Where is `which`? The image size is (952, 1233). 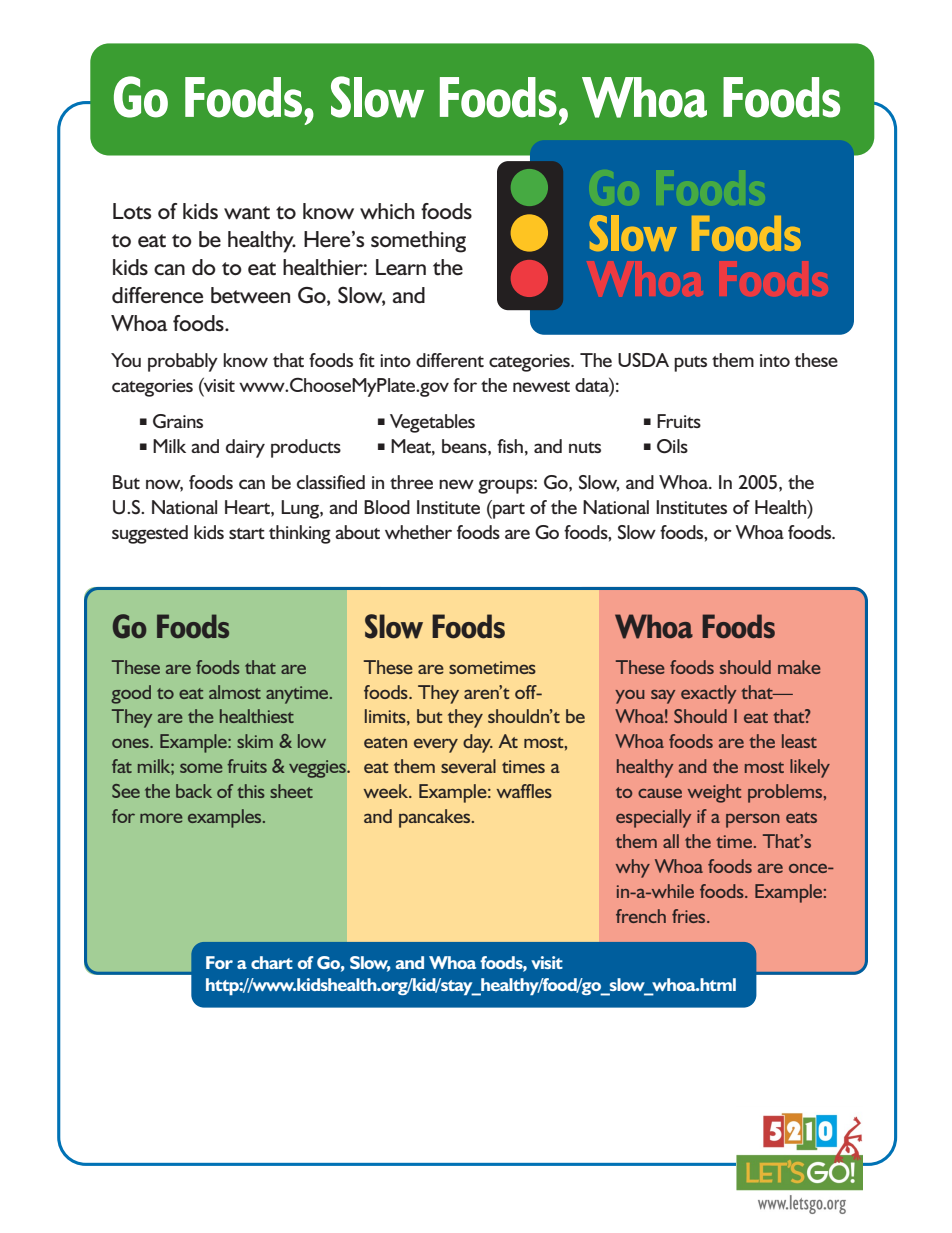
which is located at coordinates (387, 211).
